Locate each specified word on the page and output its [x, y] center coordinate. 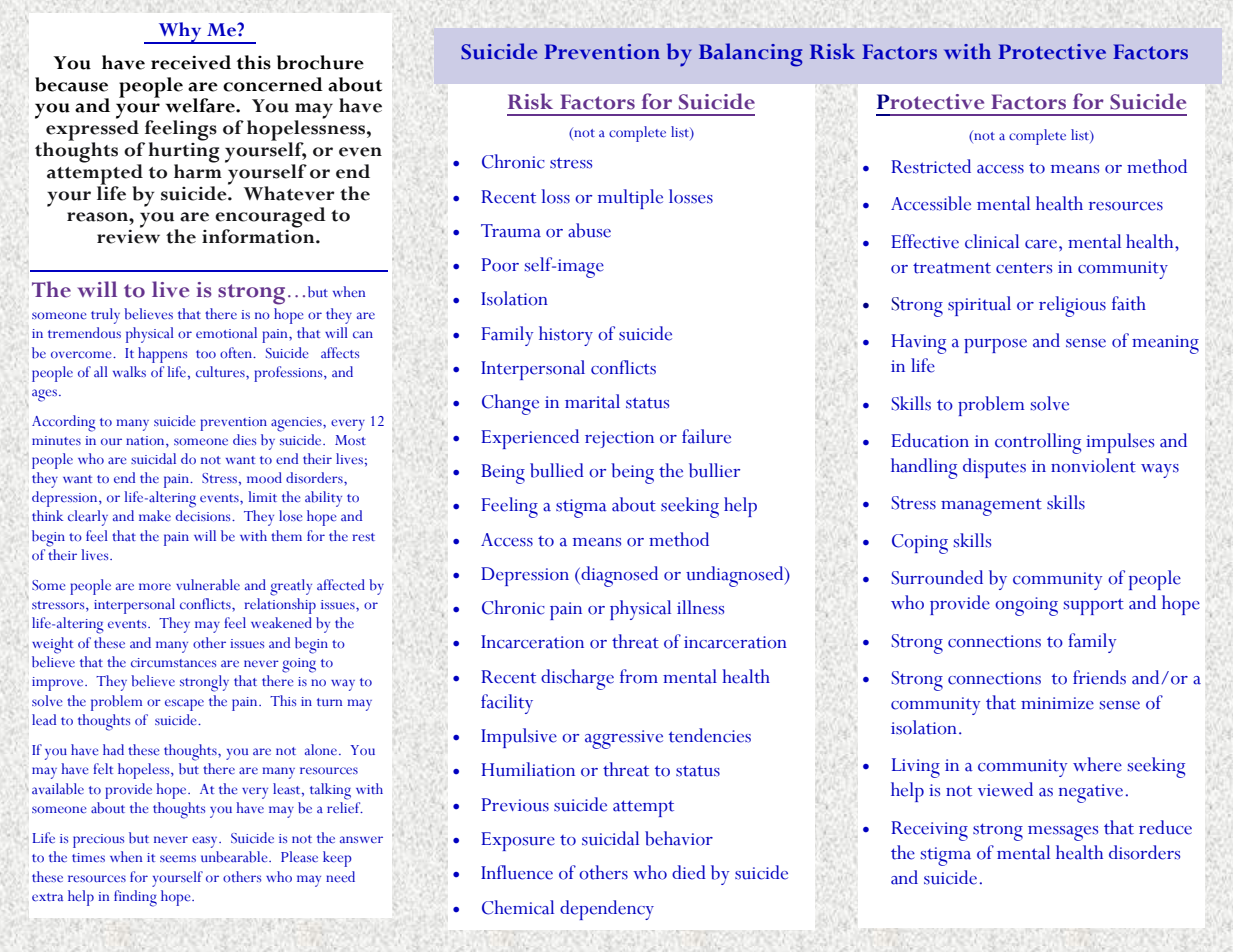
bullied [557, 470]
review [128, 235]
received [191, 62]
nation [146, 442]
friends [1099, 677]
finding [135, 898]
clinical [992, 241]
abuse [589, 230]
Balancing [750, 55]
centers [1024, 268]
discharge [577, 679]
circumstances [173, 663]
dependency [607, 910]
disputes [994, 468]
